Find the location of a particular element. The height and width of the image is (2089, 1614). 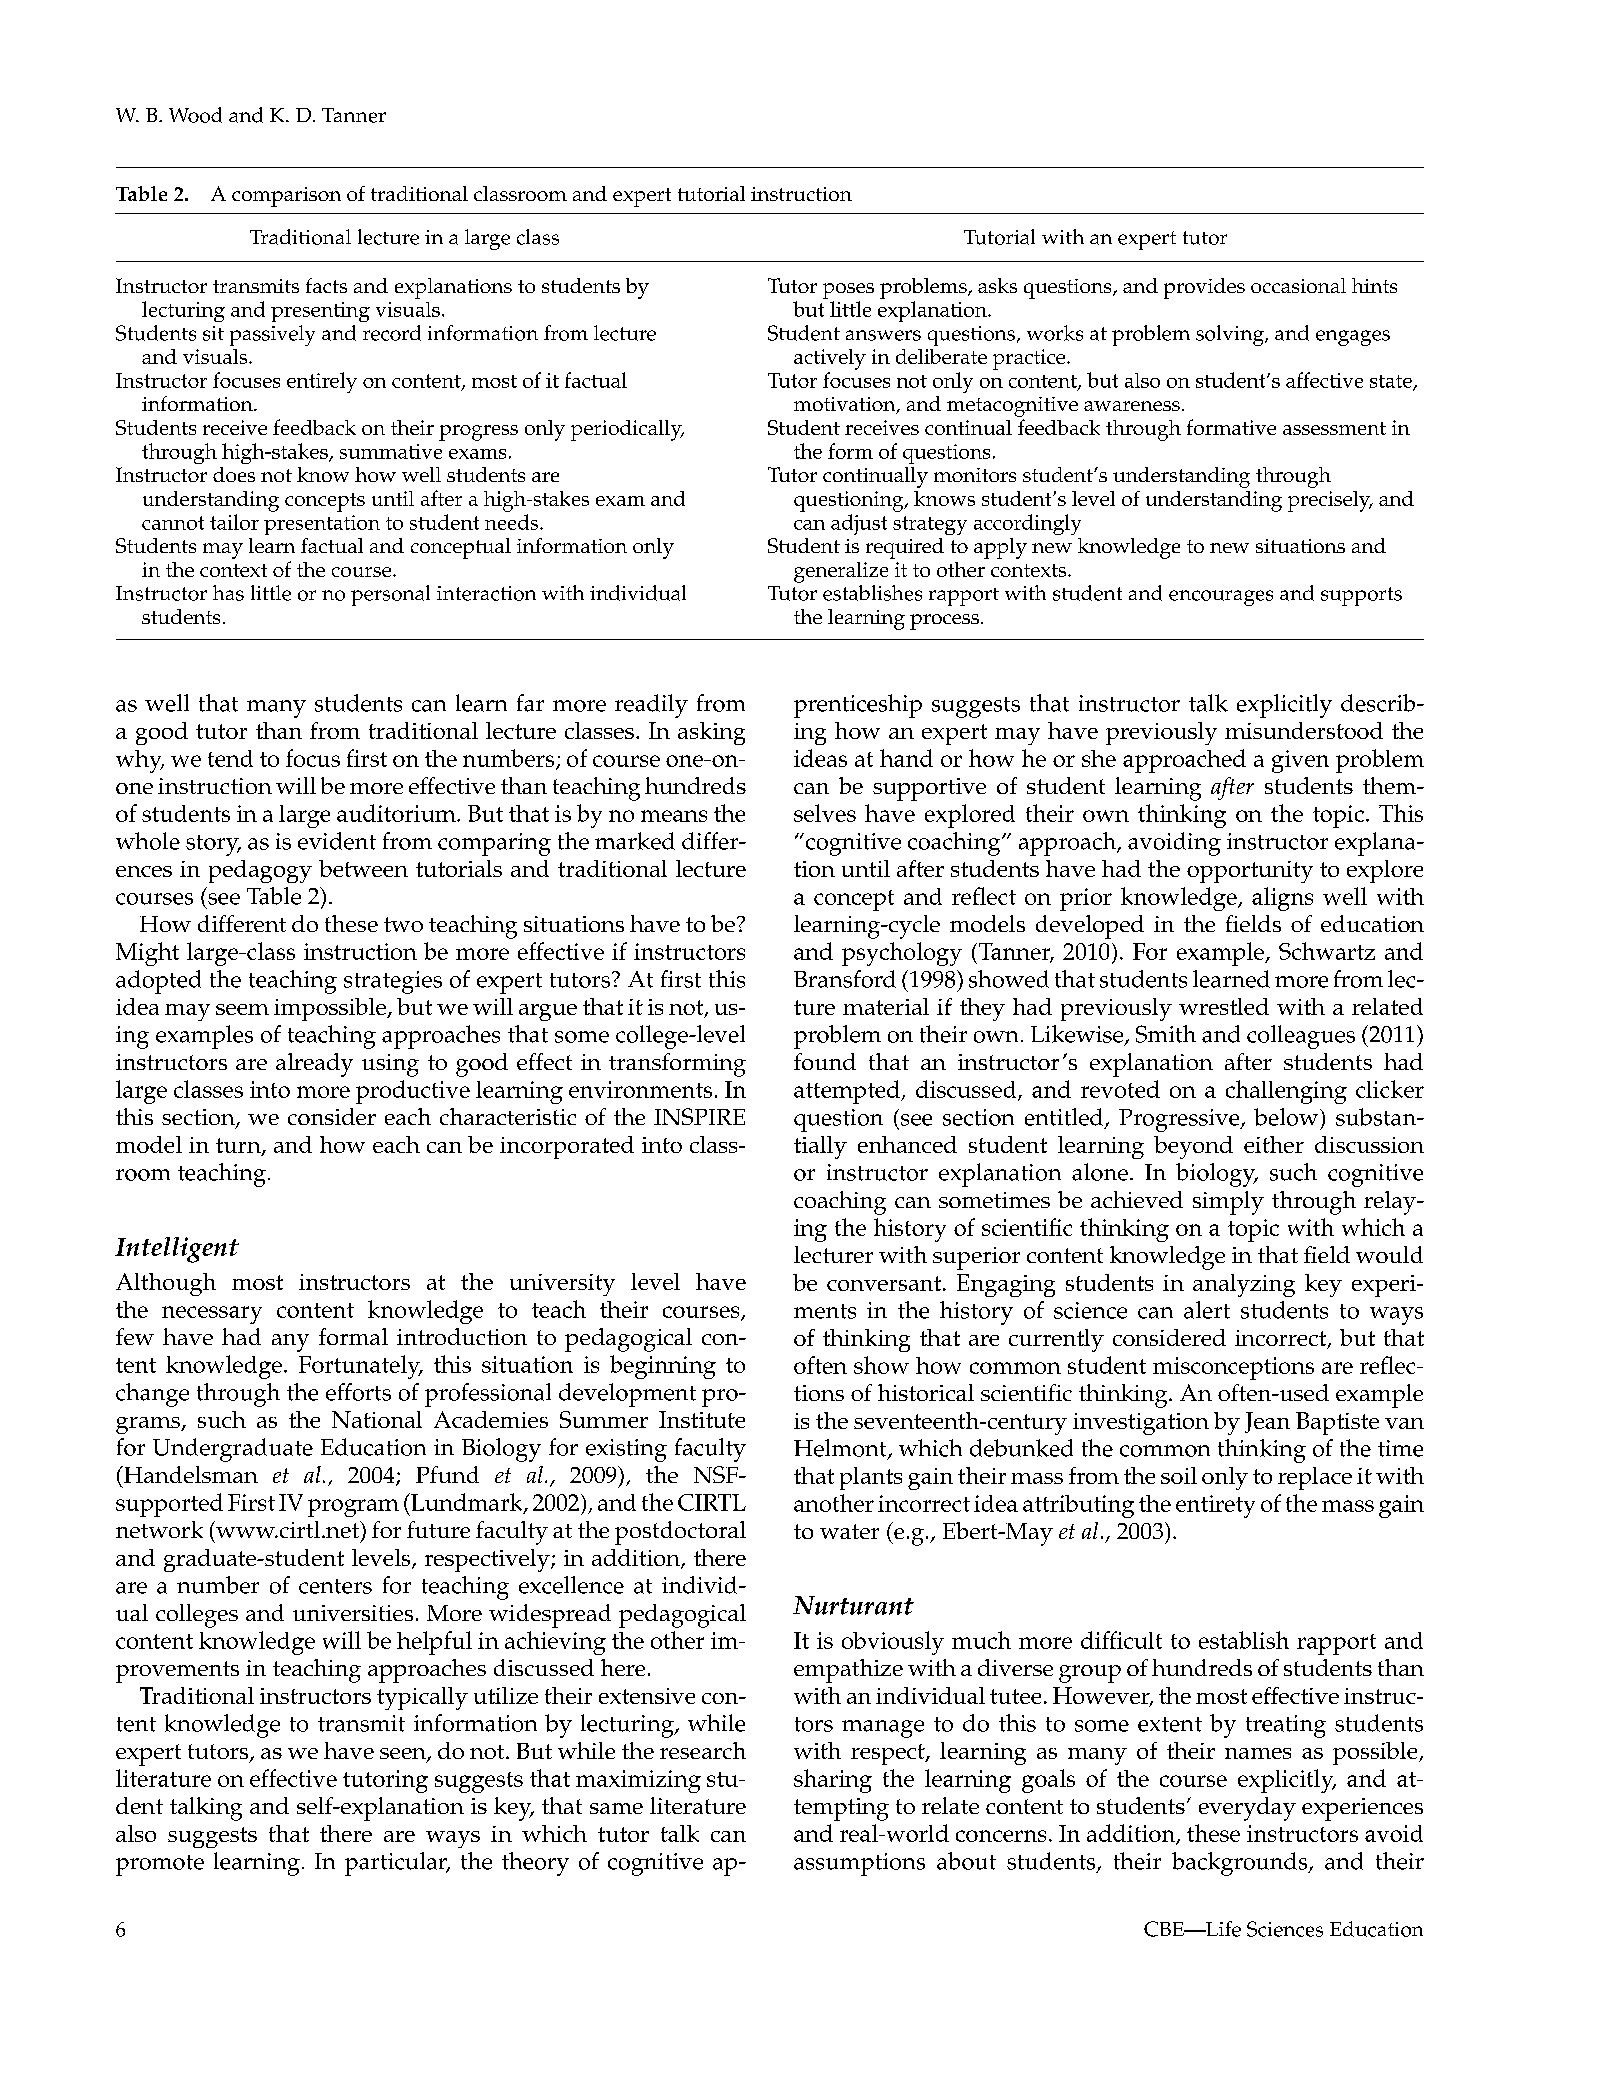

occasional is located at coordinates (1298, 285).
